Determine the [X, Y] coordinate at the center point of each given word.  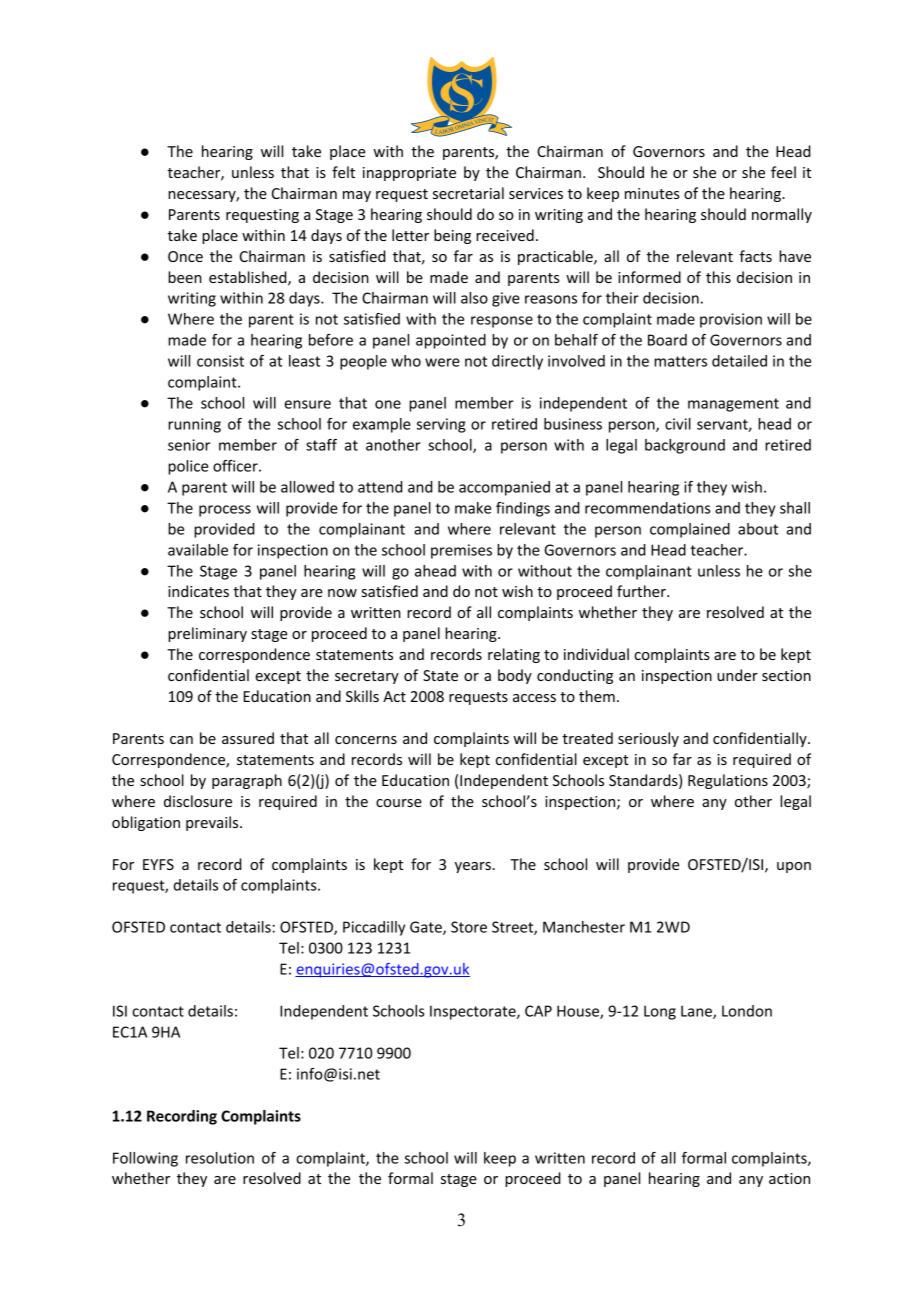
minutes [652, 193]
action [789, 1178]
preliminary [207, 634]
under [737, 675]
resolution [220, 1158]
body [515, 676]
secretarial [468, 193]
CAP [538, 1011]
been [185, 277]
